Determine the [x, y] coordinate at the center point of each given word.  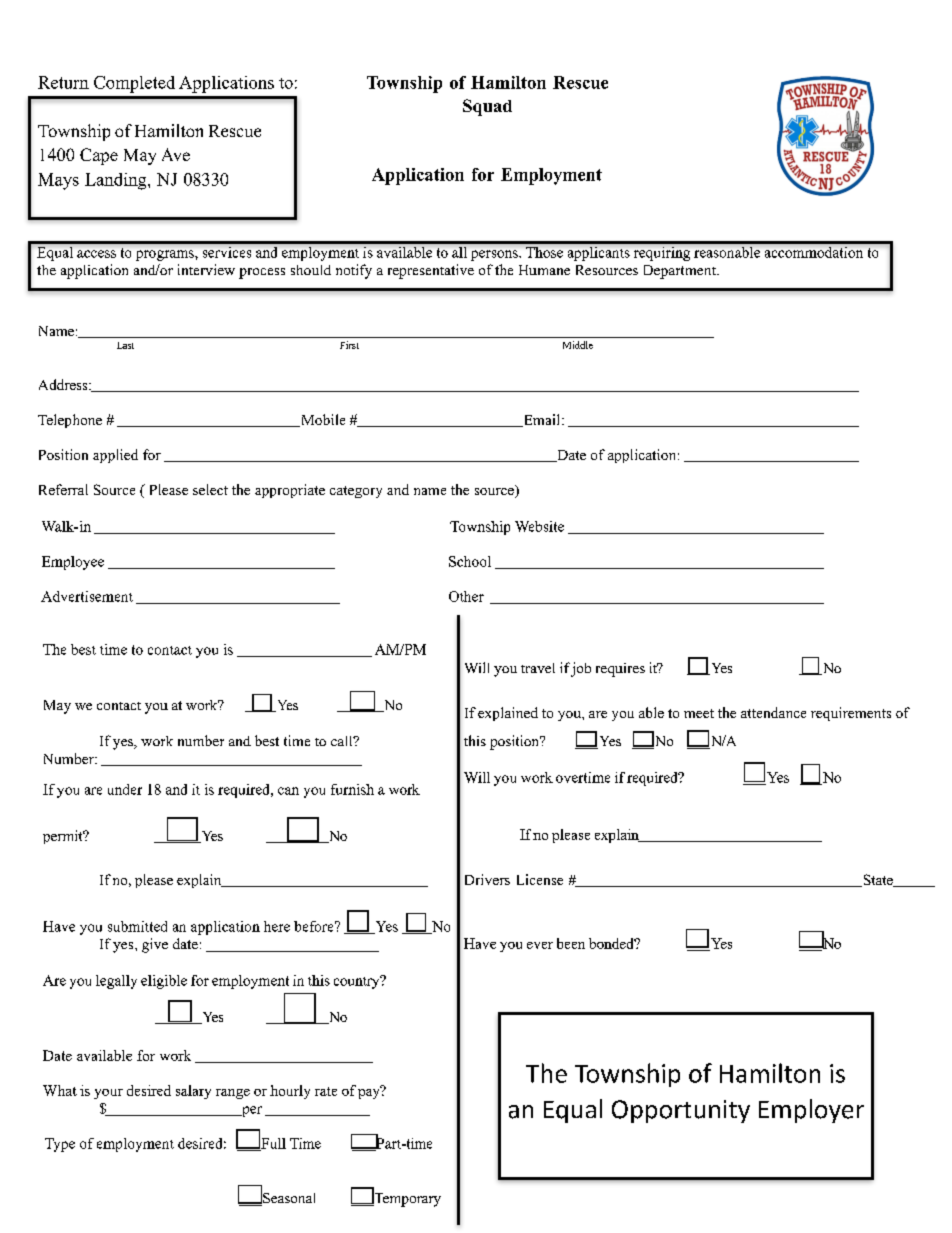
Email [542, 420]
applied [115, 456]
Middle [578, 345]
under [125, 789]
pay [370, 1092]
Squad [487, 107]
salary [193, 1092]
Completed [134, 84]
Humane [544, 270]
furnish [352, 789]
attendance [773, 712]
